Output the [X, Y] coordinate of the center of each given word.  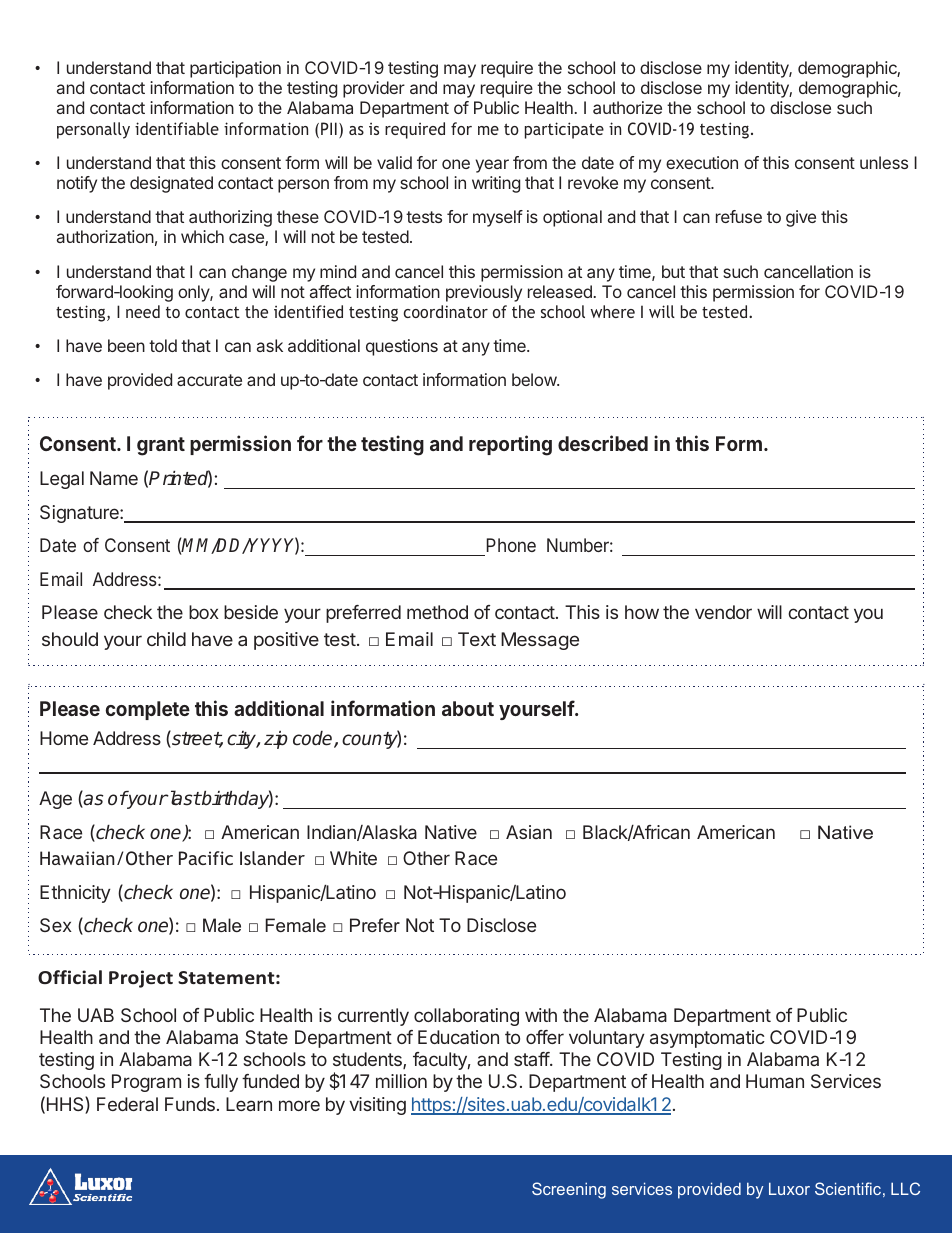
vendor [723, 612]
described [603, 443]
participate [564, 130]
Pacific [206, 858]
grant [161, 446]
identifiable [177, 128]
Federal [127, 1104]
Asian [529, 832]
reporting [510, 445]
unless [884, 162]
